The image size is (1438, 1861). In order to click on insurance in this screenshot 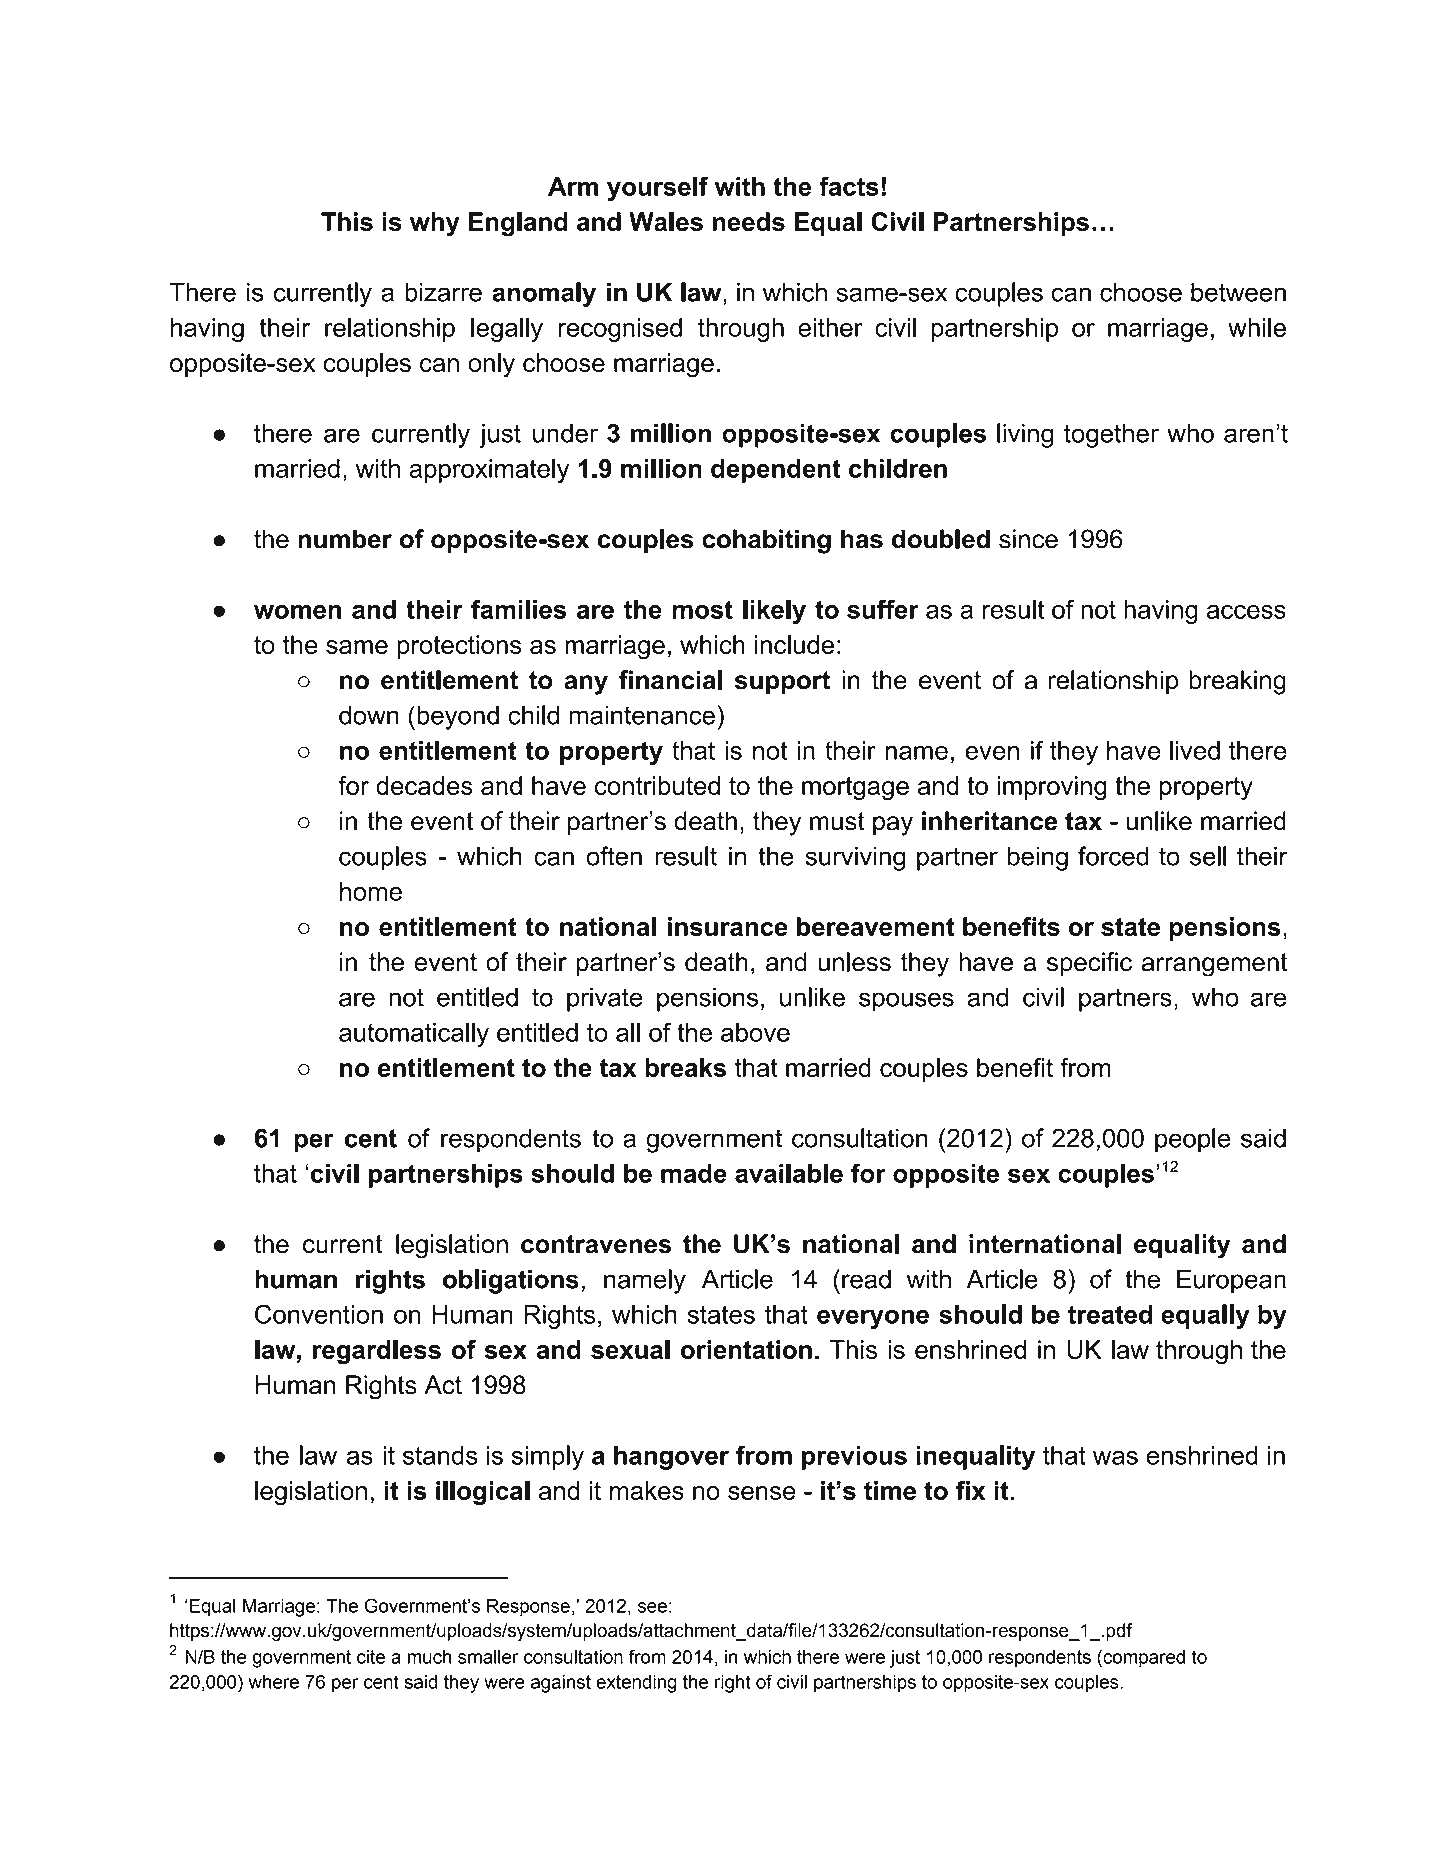, I will do `click(728, 926)`.
